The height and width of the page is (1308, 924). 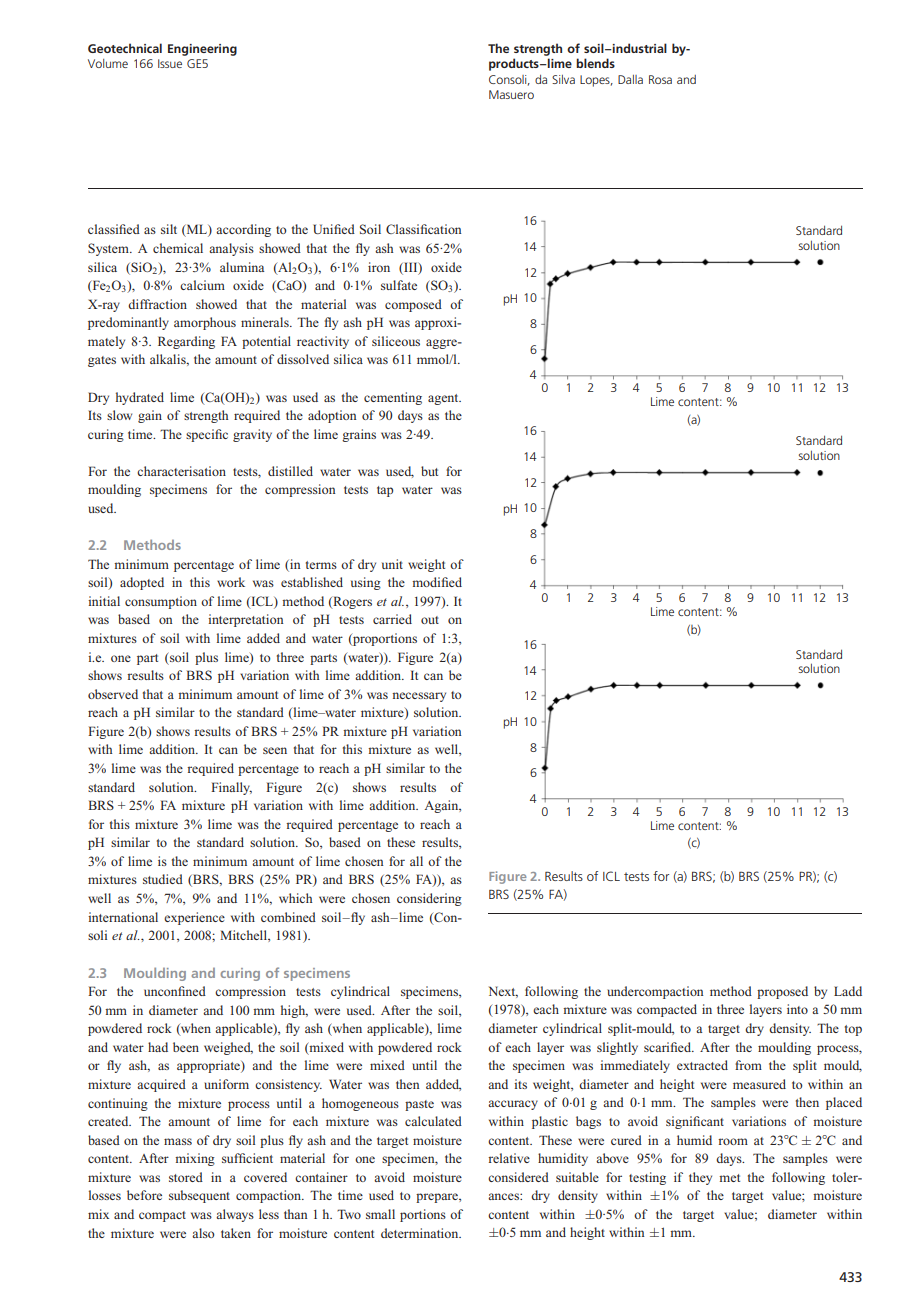 What do you see at coordinates (700, 1178) in the page?
I see `they` at bounding box center [700, 1178].
